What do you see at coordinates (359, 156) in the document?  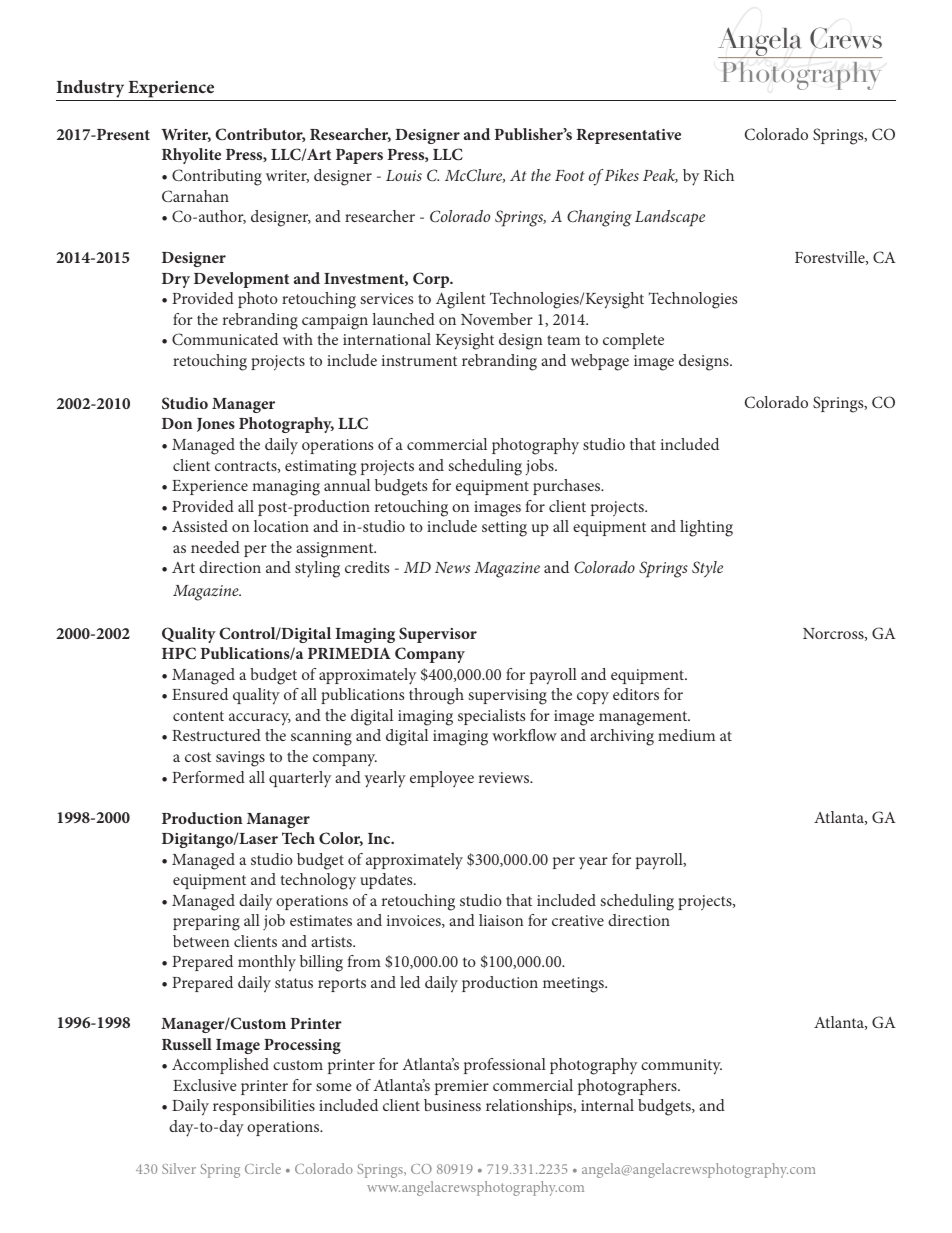 I see `Papers` at bounding box center [359, 156].
